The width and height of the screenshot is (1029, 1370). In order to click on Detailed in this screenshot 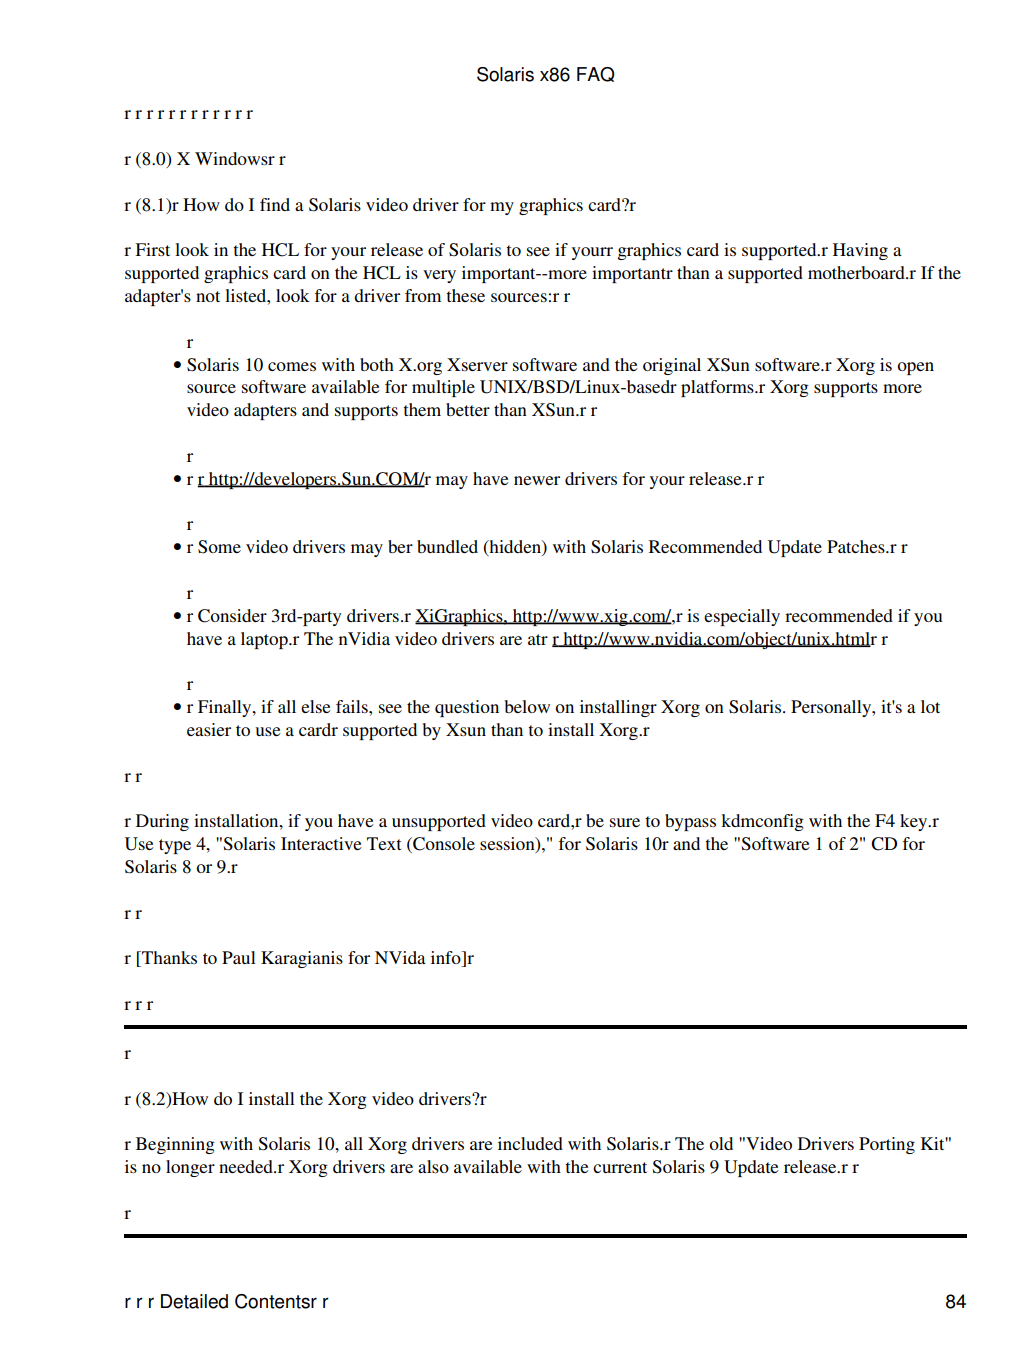, I will do `click(194, 1301)`.
